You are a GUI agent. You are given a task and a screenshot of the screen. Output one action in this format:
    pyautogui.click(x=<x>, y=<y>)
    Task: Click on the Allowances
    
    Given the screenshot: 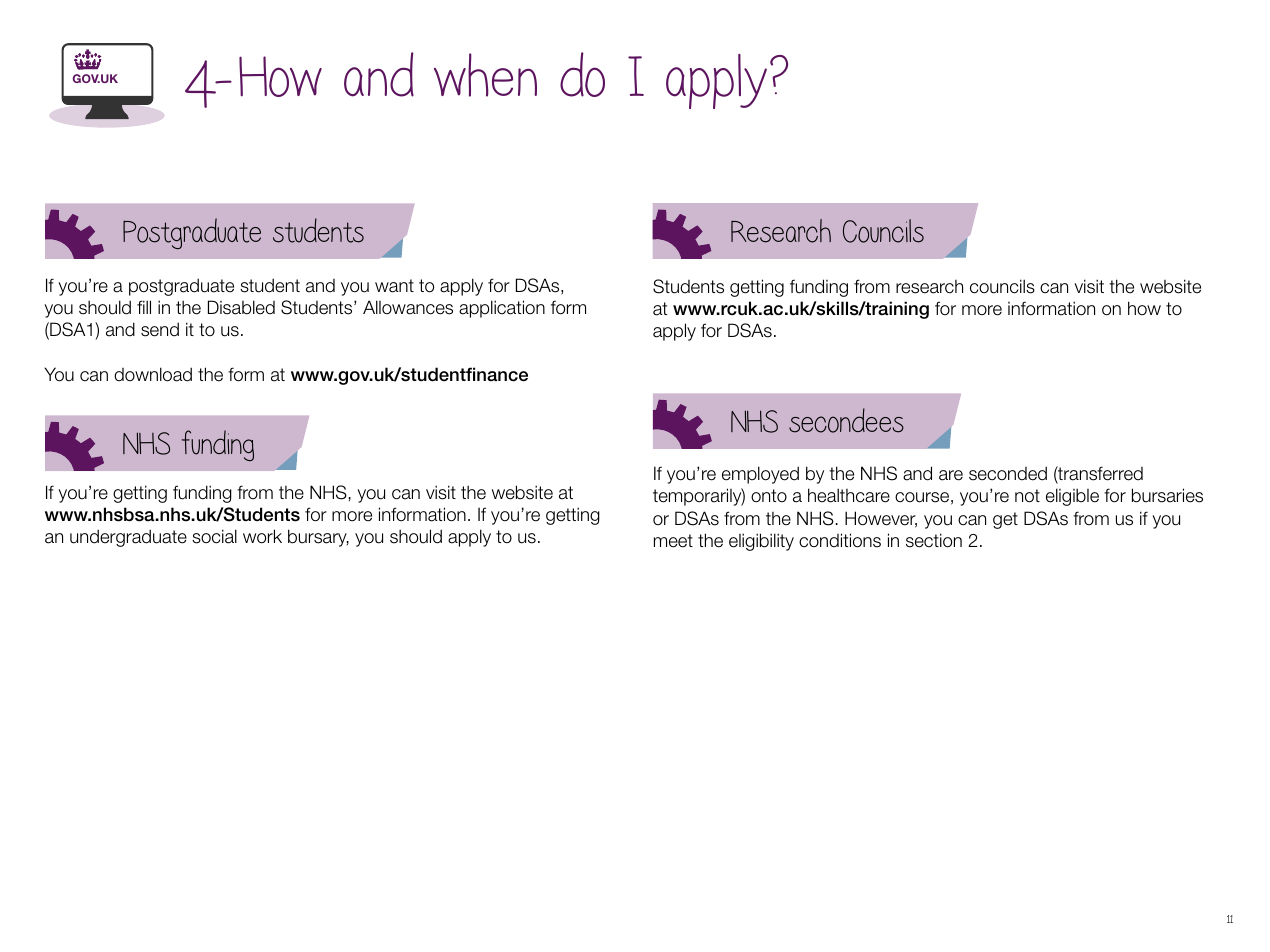 What is the action you would take?
    pyautogui.click(x=408, y=307)
